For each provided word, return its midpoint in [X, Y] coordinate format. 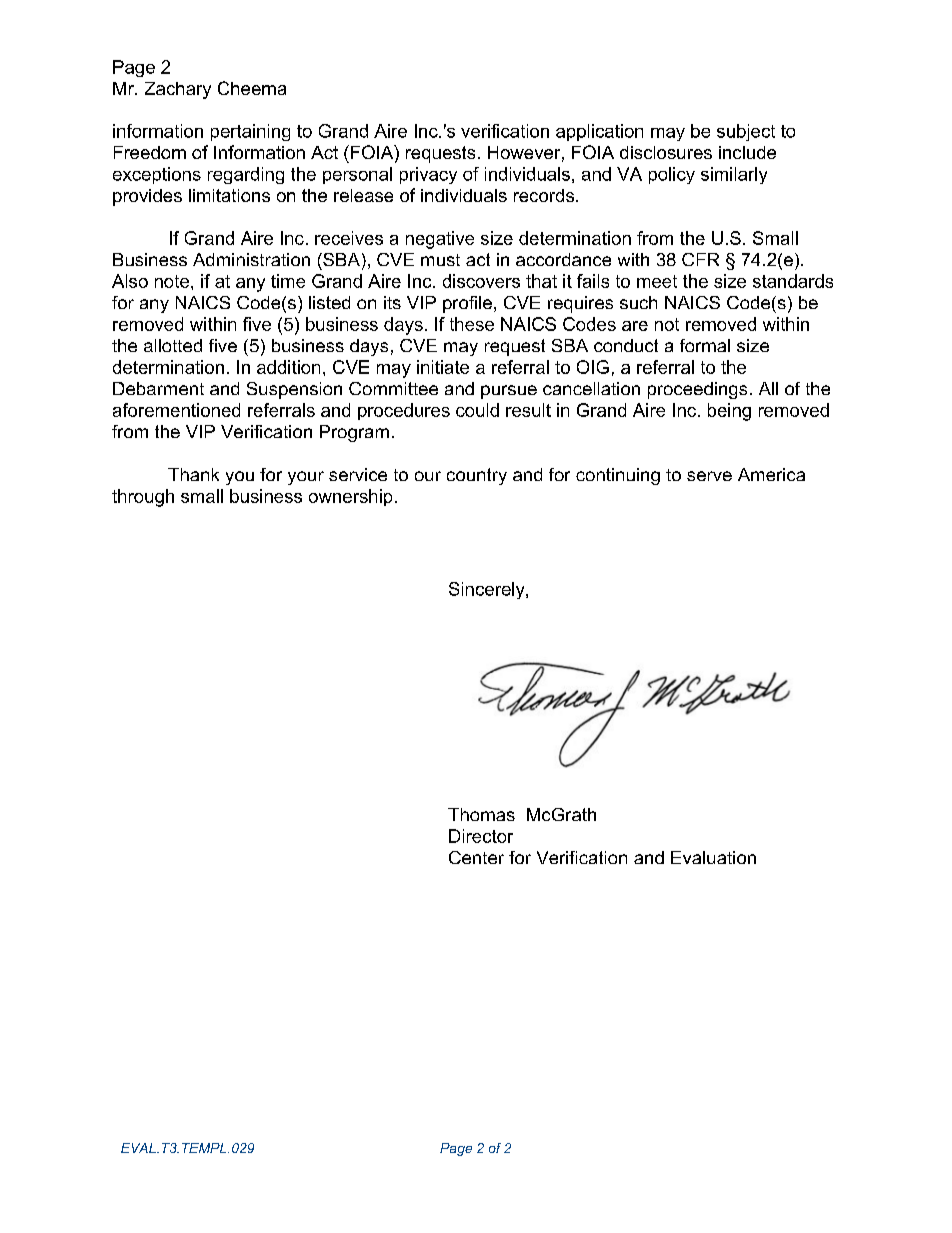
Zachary [178, 90]
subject [746, 132]
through [143, 498]
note [173, 281]
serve [709, 476]
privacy [428, 175]
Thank [193, 474]
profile [467, 304]
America [771, 474]
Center [476, 857]
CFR [700, 259]
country [477, 476]
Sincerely [488, 590]
